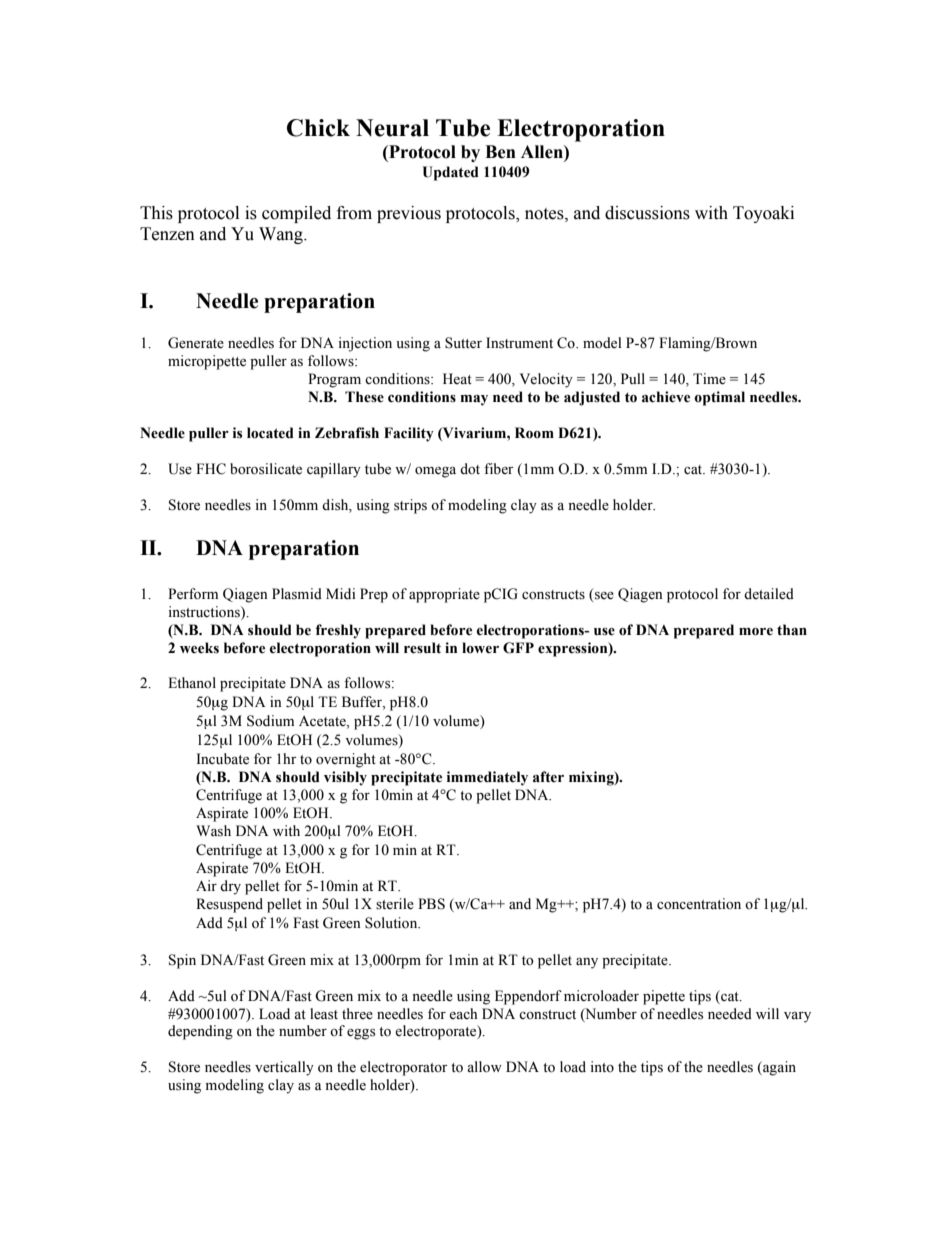  I want to click on allow, so click(484, 1067).
